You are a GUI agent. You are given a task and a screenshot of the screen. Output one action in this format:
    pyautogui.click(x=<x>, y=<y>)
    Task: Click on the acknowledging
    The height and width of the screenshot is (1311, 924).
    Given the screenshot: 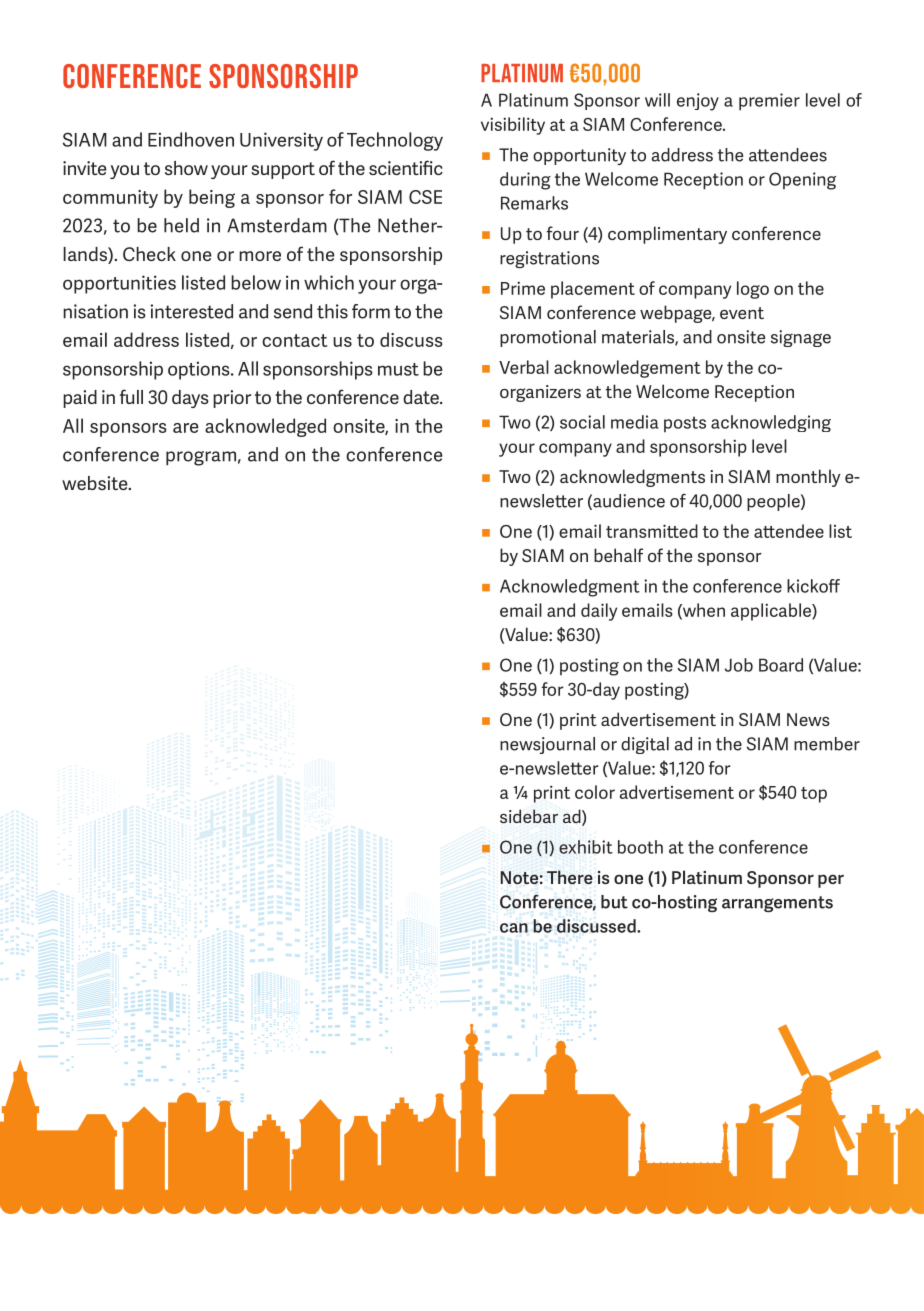 What is the action you would take?
    pyautogui.click(x=771, y=423)
